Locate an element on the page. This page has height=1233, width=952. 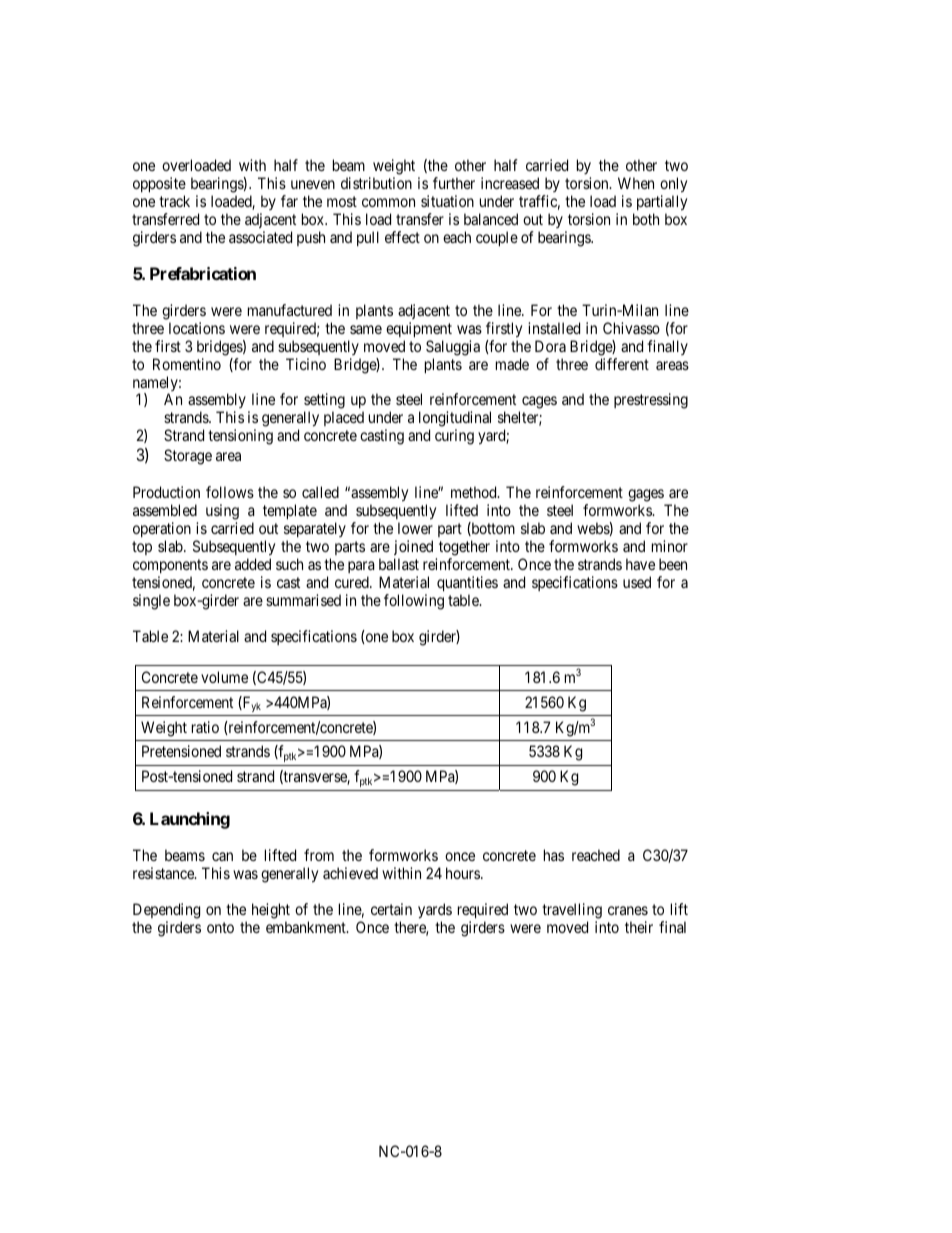
both is located at coordinates (646, 219).
